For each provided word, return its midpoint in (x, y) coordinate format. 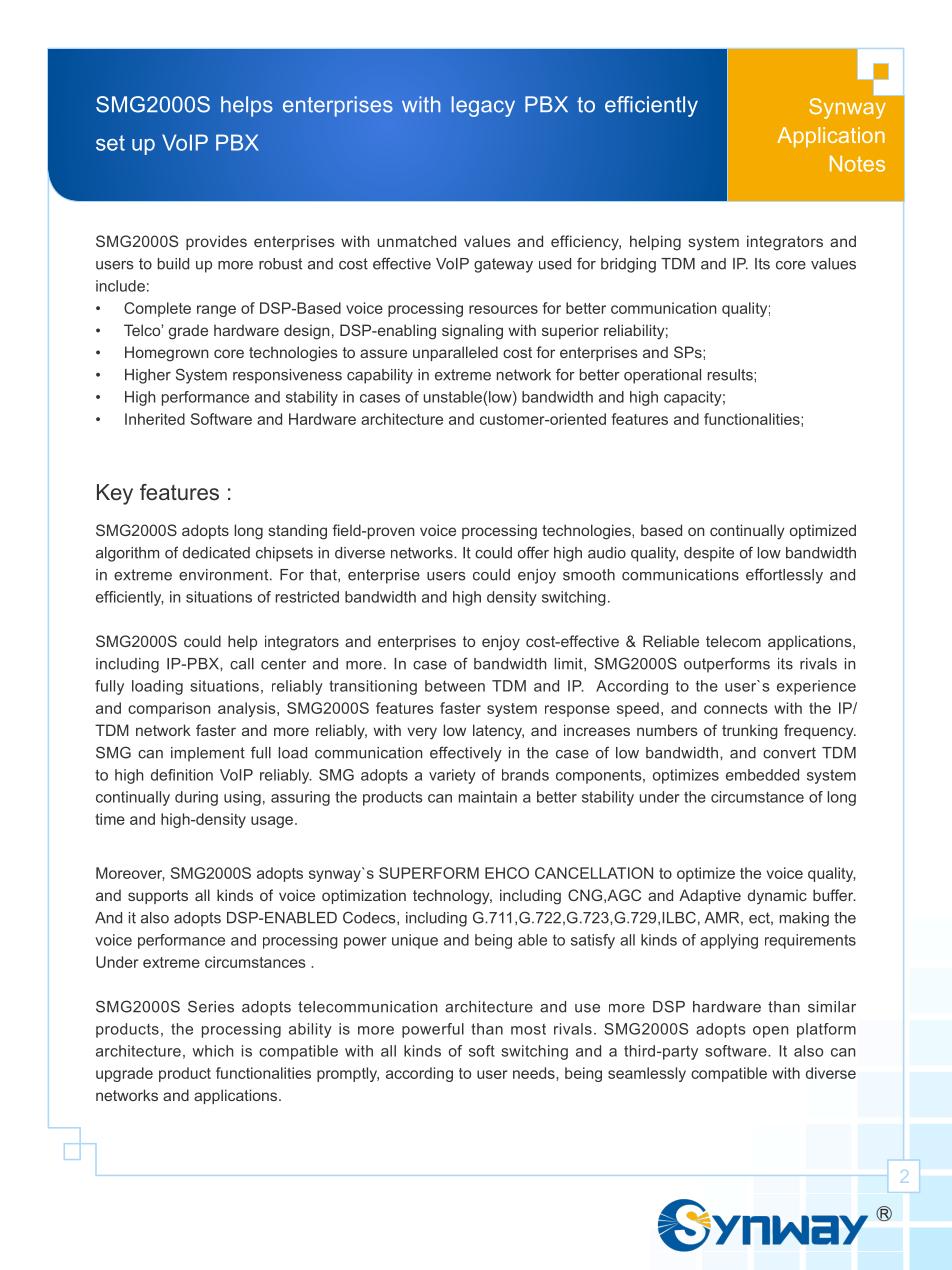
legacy (483, 106)
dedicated (216, 553)
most (528, 1029)
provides (216, 242)
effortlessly (784, 576)
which (213, 1051)
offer (533, 552)
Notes (857, 164)
